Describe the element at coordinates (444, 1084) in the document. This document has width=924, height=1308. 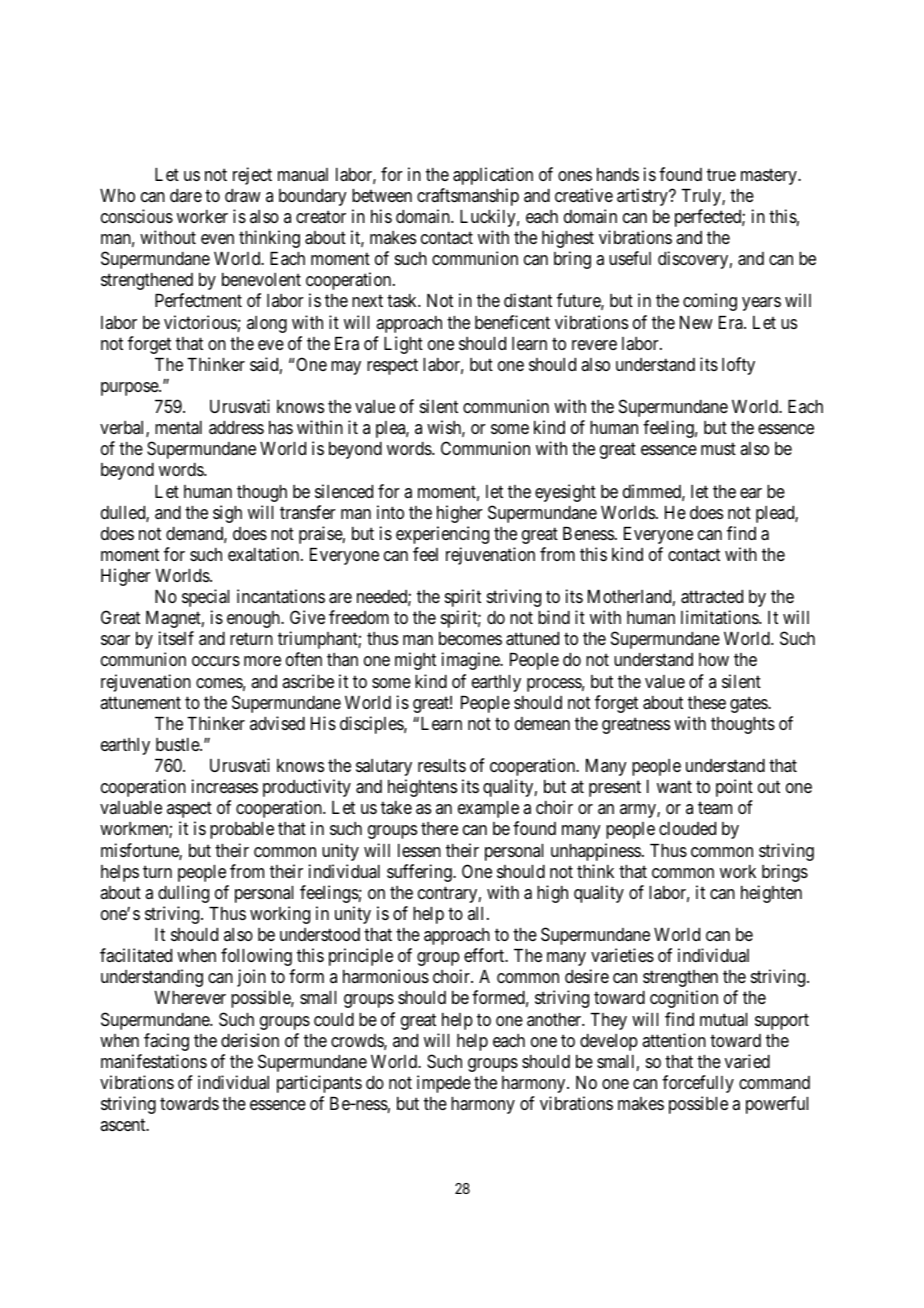
I see `impede` at that location.
